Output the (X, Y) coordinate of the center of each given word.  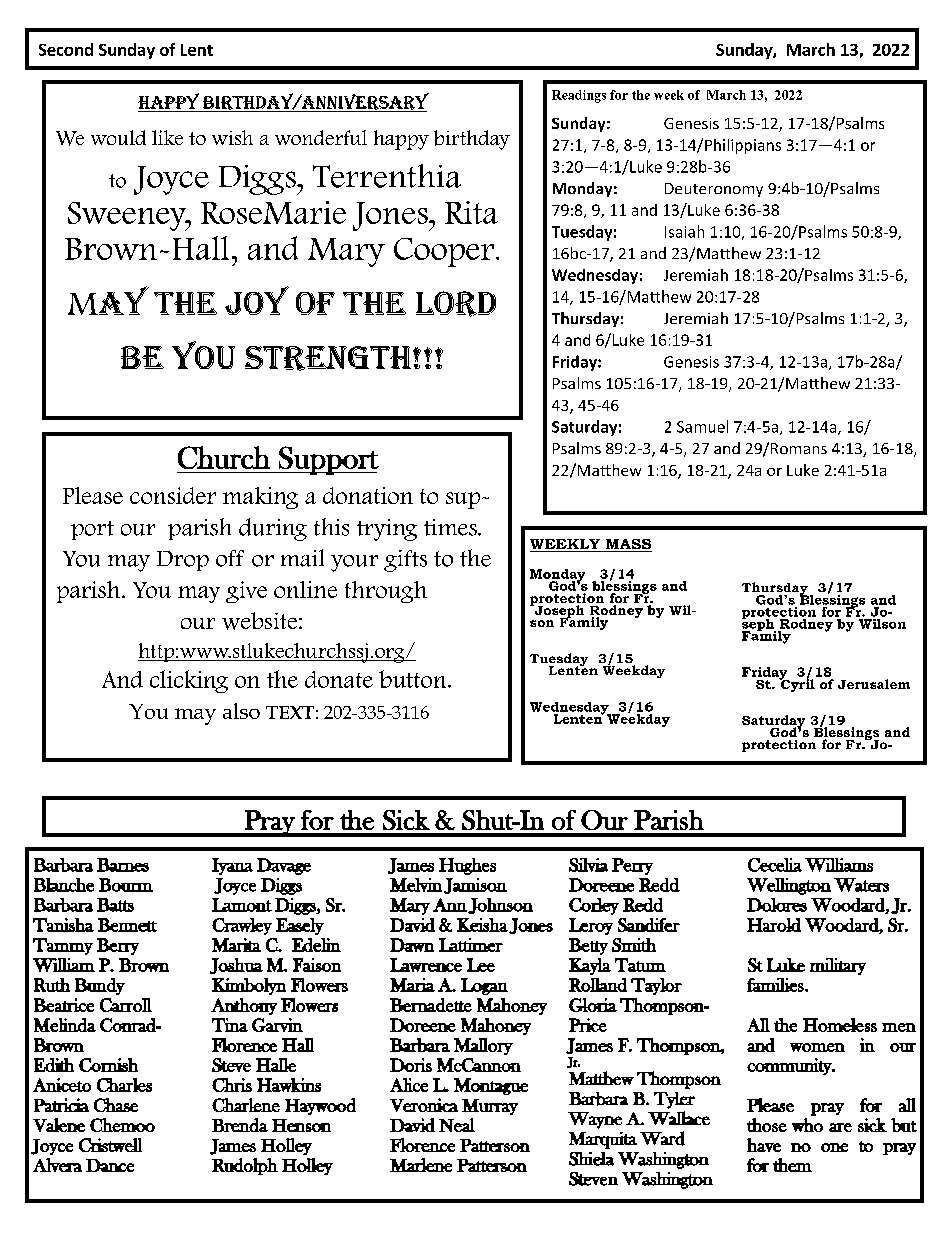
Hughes (467, 866)
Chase (116, 1105)
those (767, 1125)
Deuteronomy (714, 190)
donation (368, 495)
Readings (579, 96)
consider (173, 495)
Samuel (702, 426)
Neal (457, 1125)
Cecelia (775, 865)
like (167, 137)
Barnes (123, 865)
